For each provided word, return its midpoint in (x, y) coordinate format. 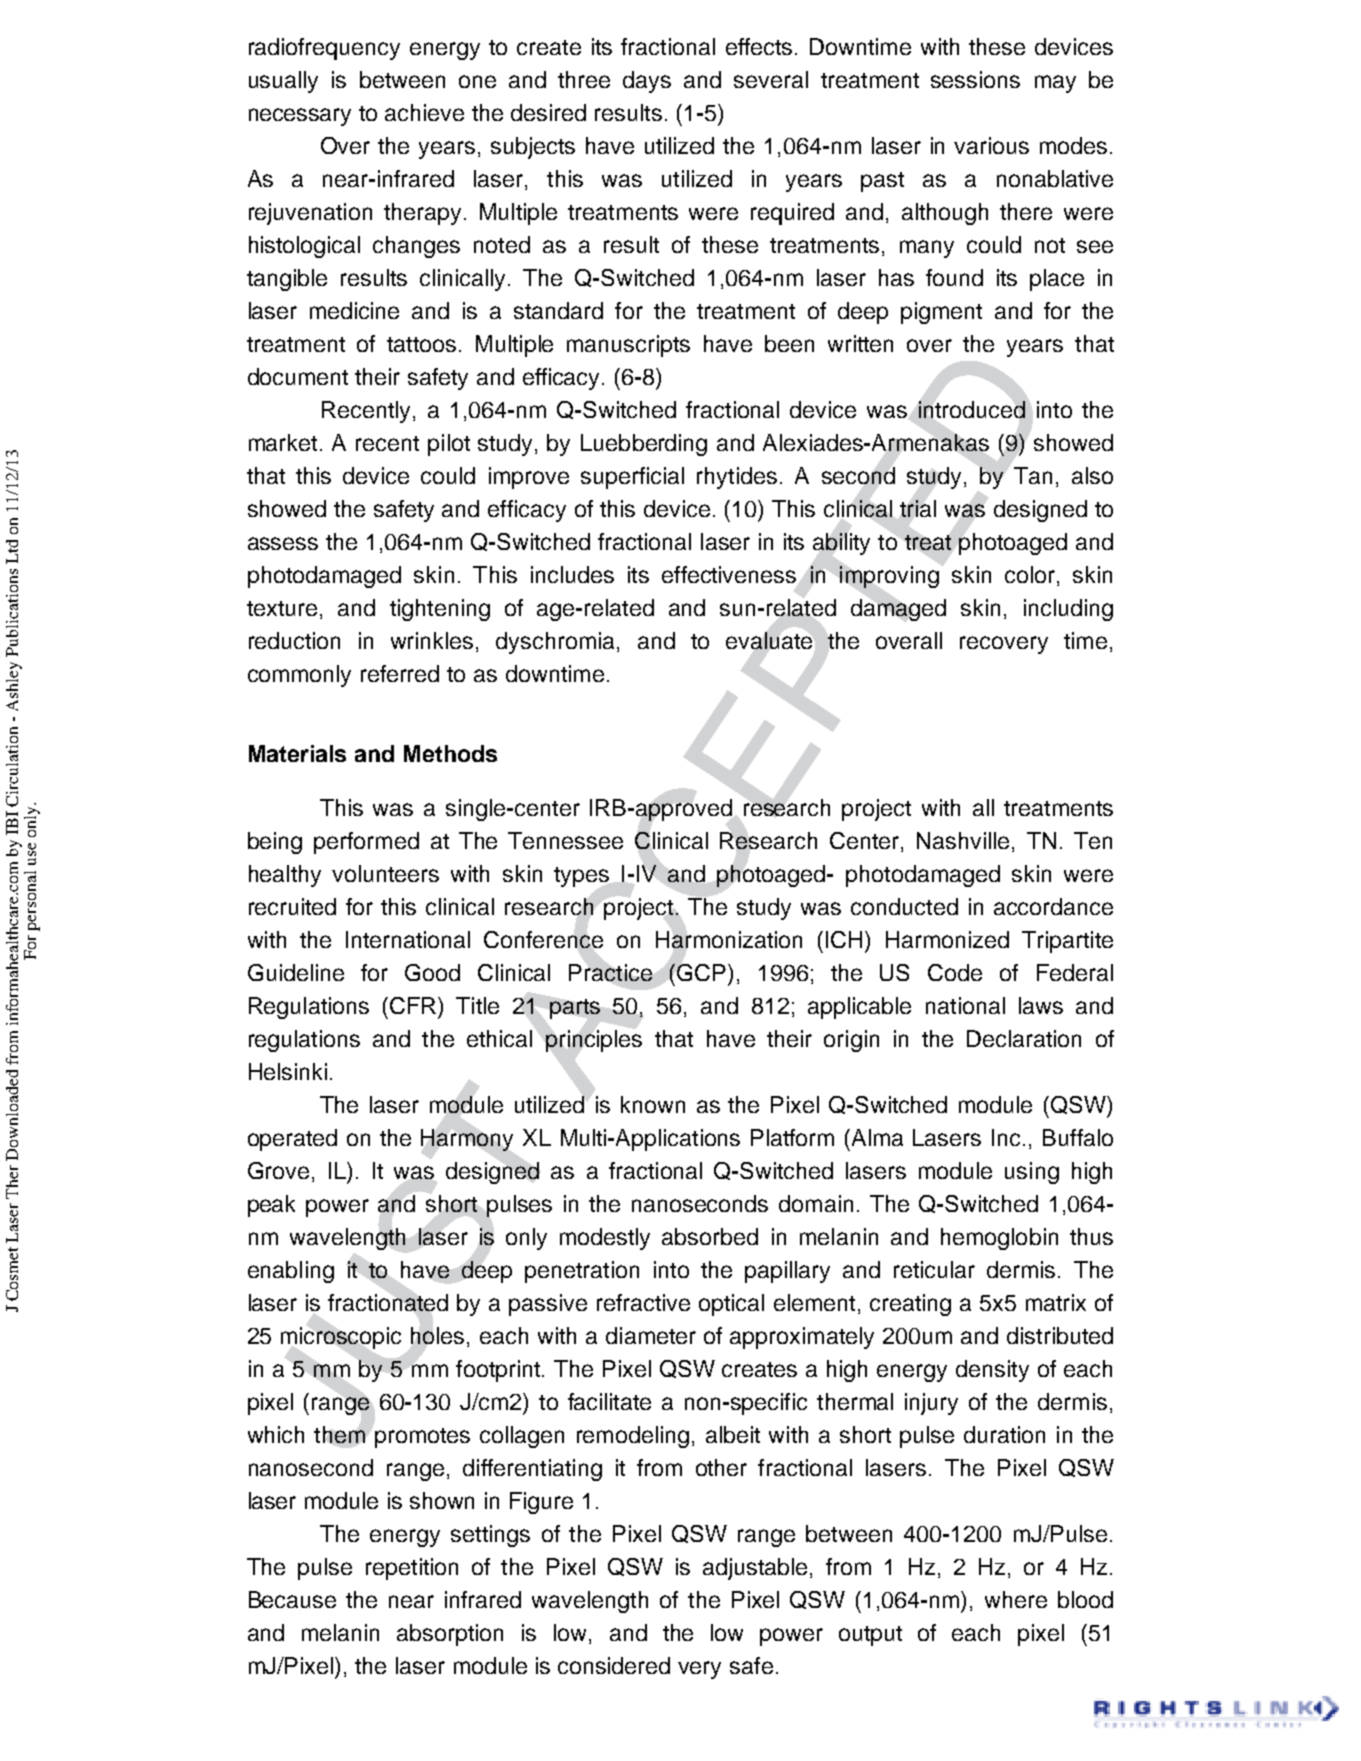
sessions (975, 79)
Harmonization (729, 939)
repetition (412, 1569)
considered (614, 1665)
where (1016, 1599)
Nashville (963, 840)
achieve (424, 112)
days (647, 82)
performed (366, 843)
